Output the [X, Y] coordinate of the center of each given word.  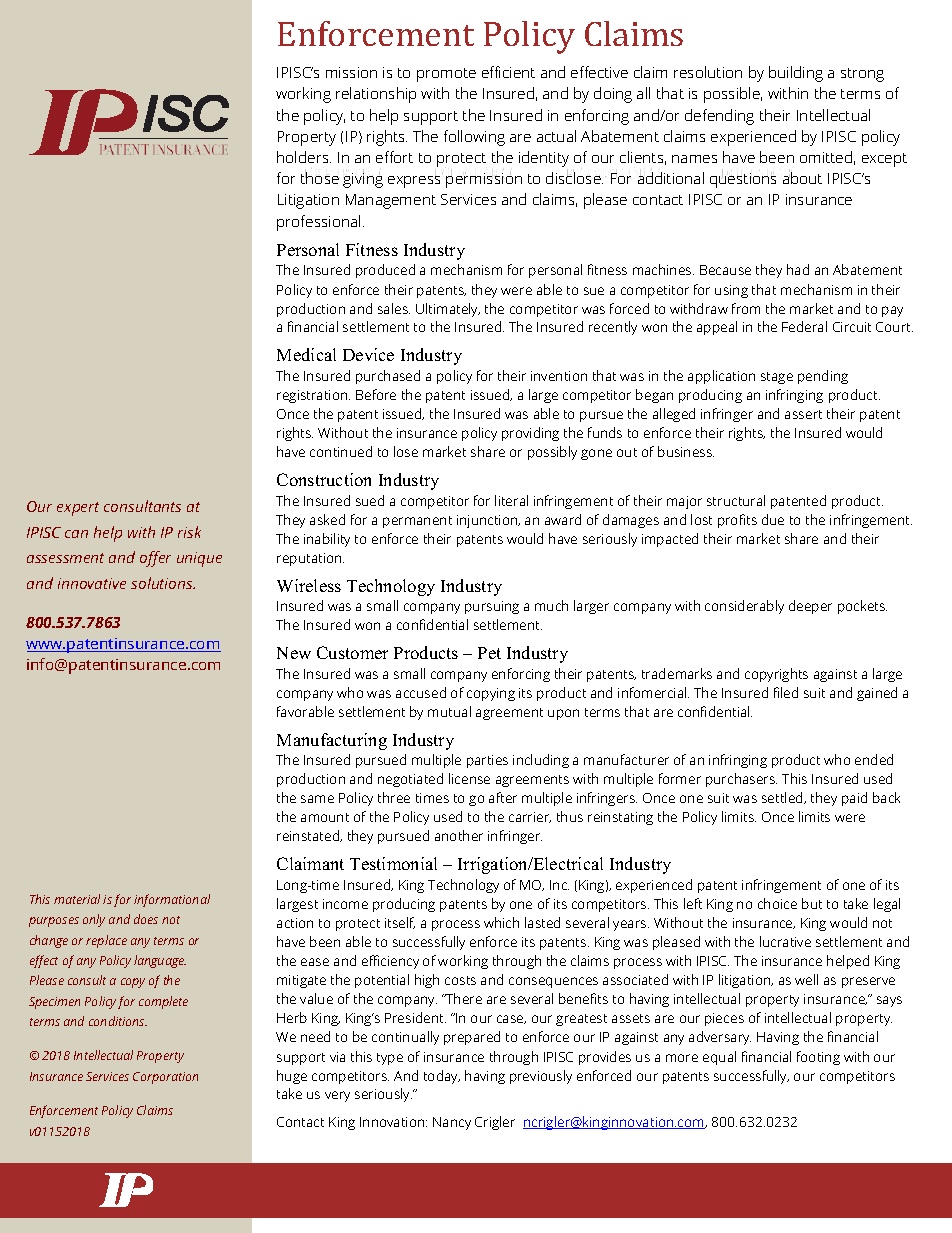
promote [446, 75]
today [442, 1077]
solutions [163, 583]
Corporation [165, 1078]
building [796, 74]
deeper [810, 607]
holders [304, 157]
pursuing [492, 607]
